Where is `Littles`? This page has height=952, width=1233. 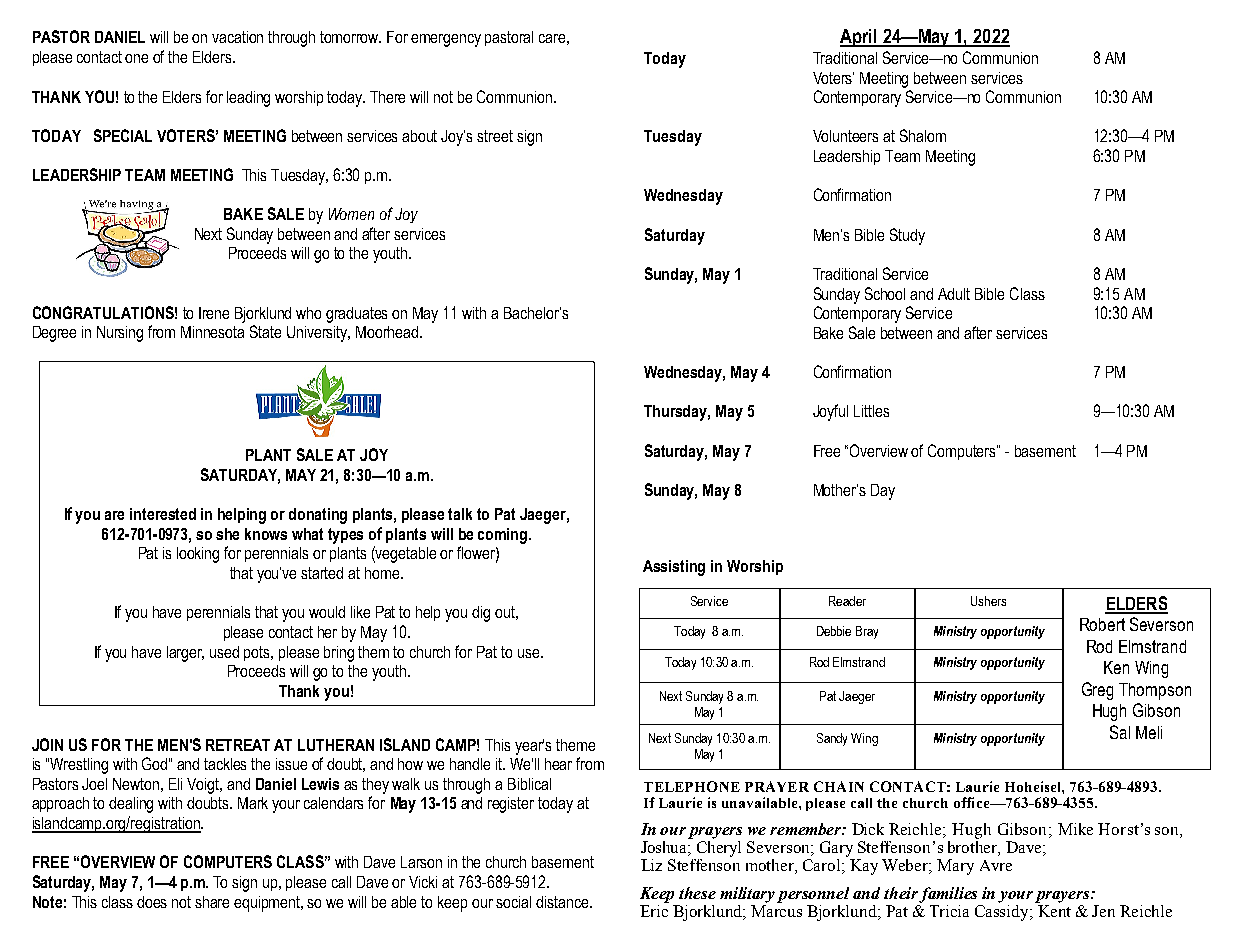 Littles is located at coordinates (871, 411).
